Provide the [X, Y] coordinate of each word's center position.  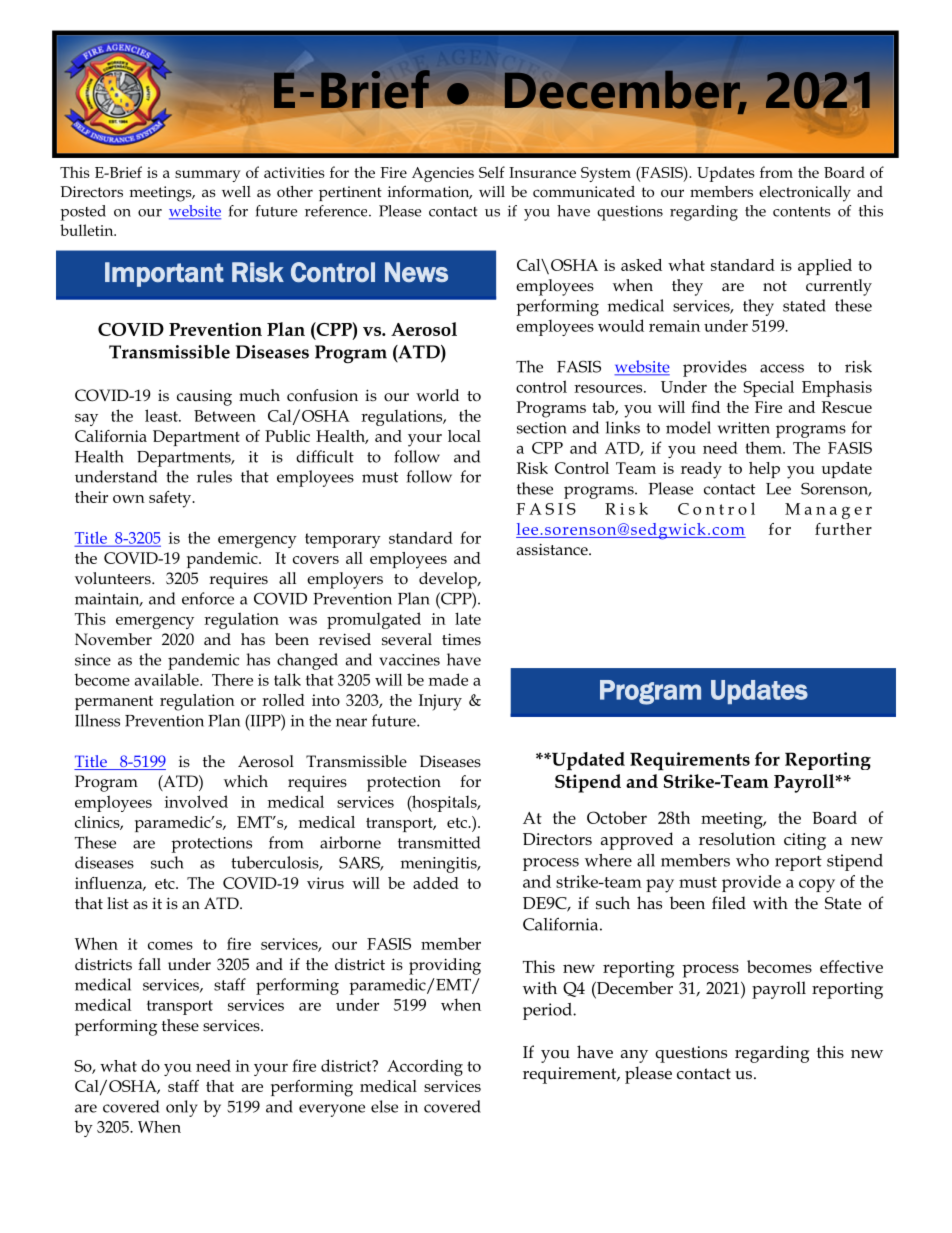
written [744, 428]
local [464, 436]
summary [208, 176]
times [461, 639]
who [752, 860]
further [843, 529]
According [425, 1067]
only [182, 1108]
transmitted [439, 842]
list [118, 903]
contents [801, 212]
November [113, 639]
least [162, 415]
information [430, 192]
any [634, 1056]
